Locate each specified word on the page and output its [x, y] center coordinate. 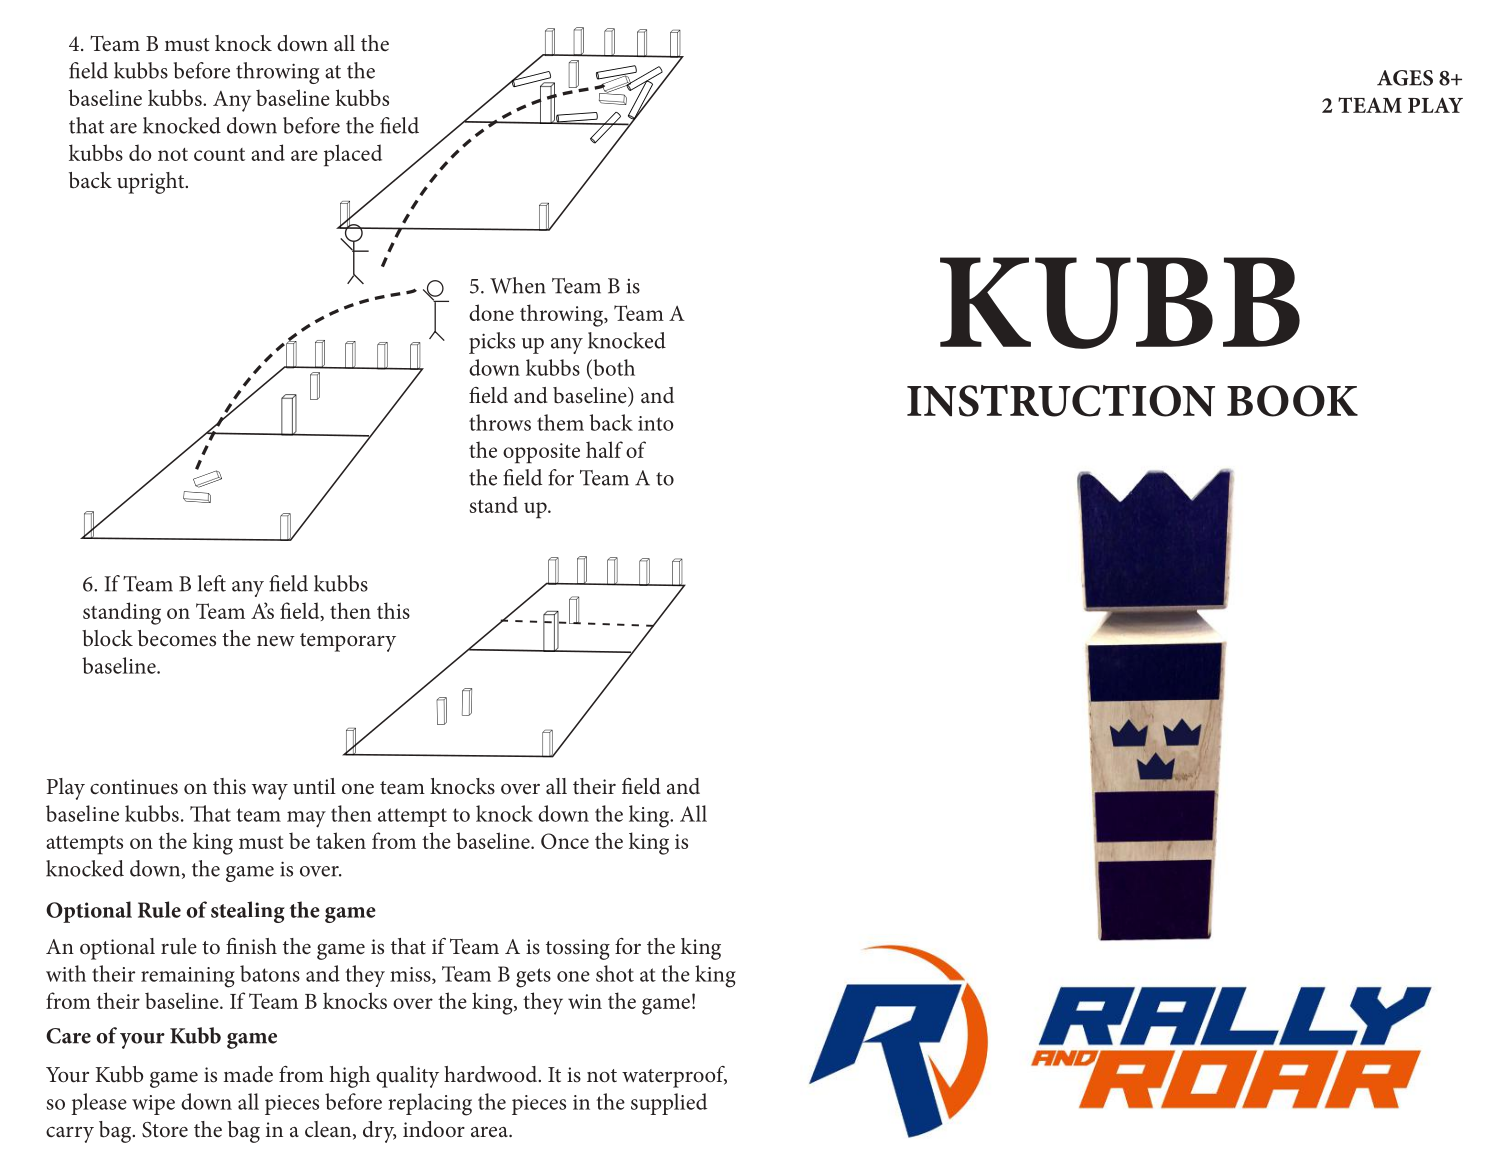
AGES [1405, 78]
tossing [578, 949]
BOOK [1292, 401]
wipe [153, 1105]
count [219, 154]
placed [353, 155]
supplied [669, 1104]
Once [565, 841]
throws [500, 422]
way [270, 792]
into [656, 423]
